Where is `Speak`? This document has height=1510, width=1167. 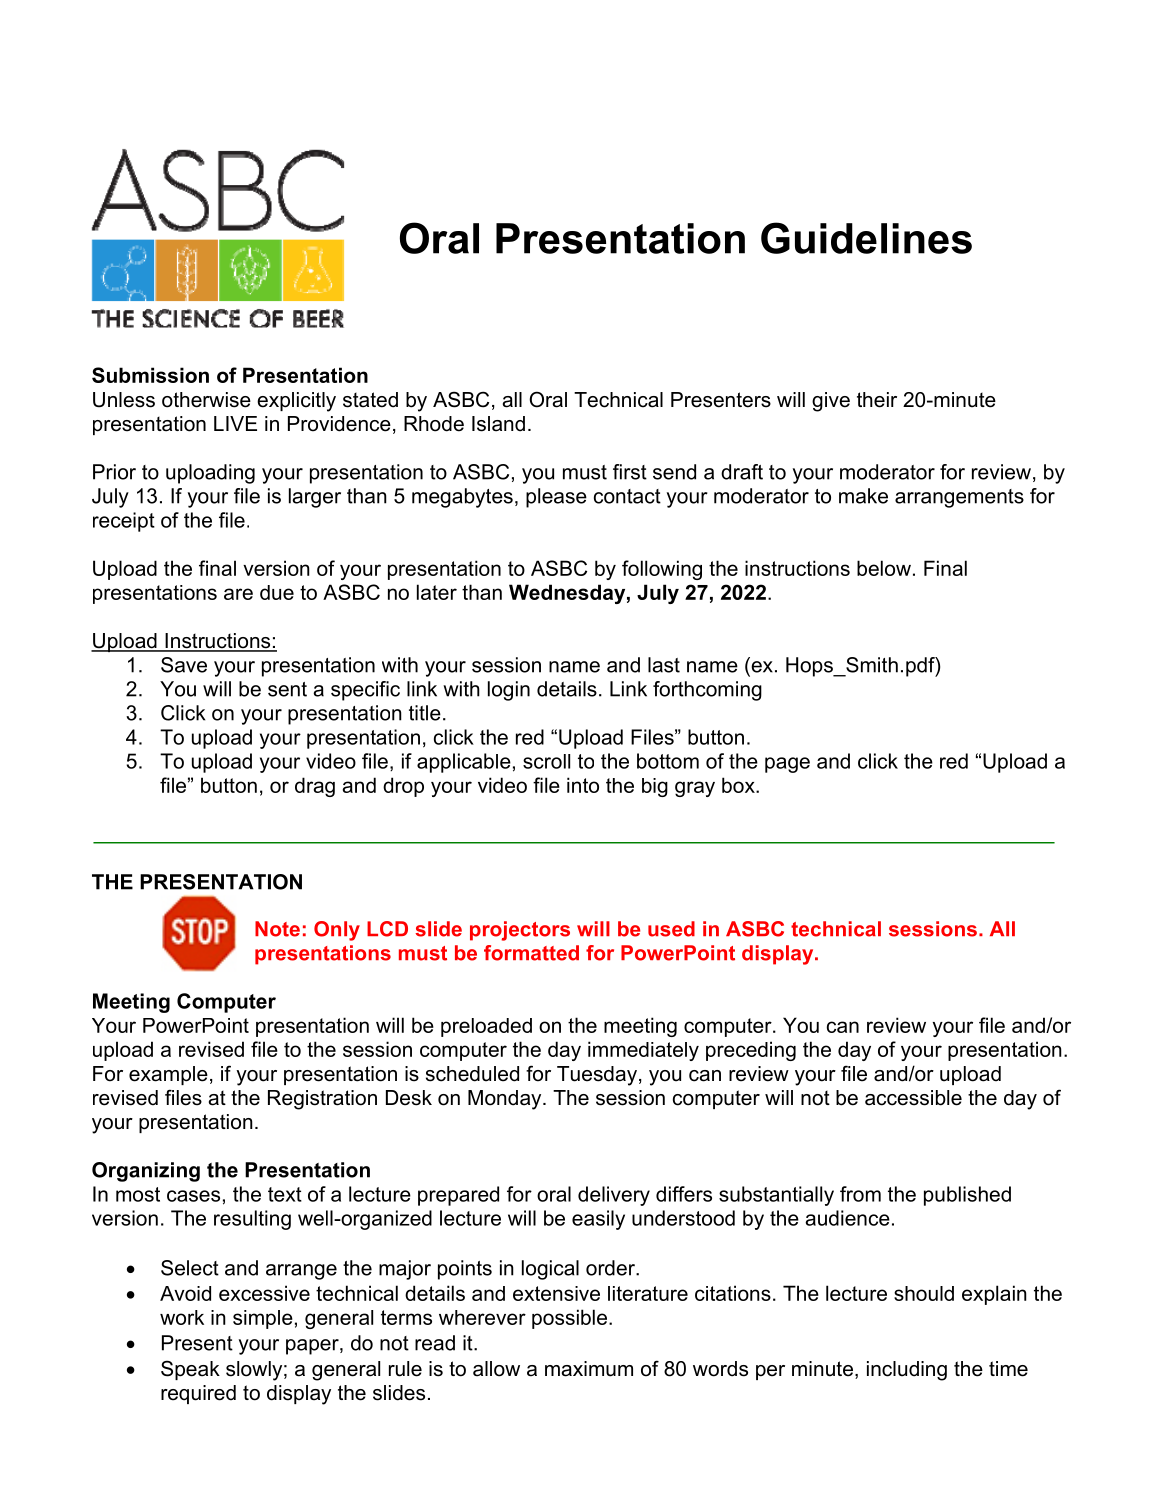
Speak is located at coordinates (190, 1370).
